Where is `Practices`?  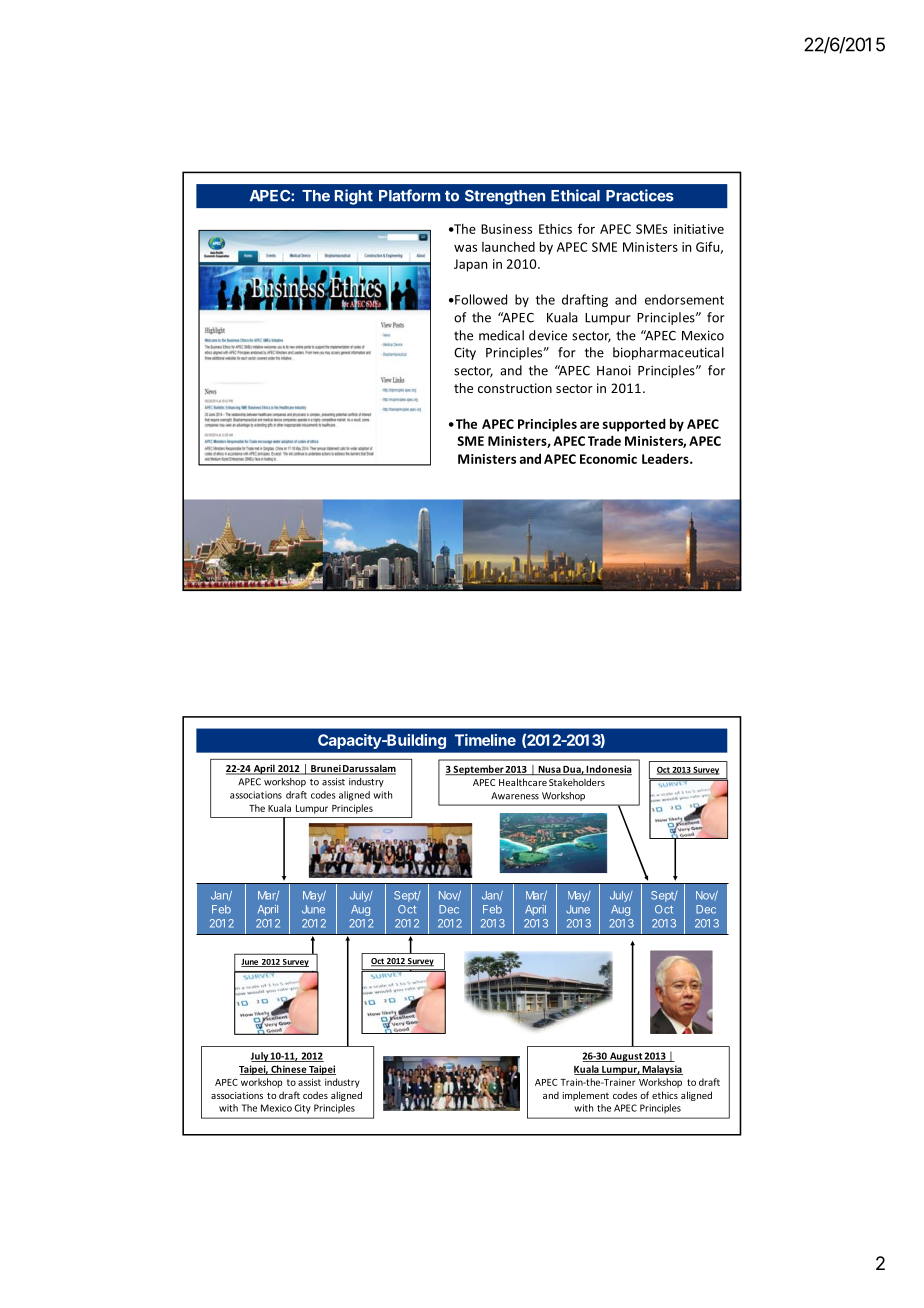 Practices is located at coordinates (640, 195).
